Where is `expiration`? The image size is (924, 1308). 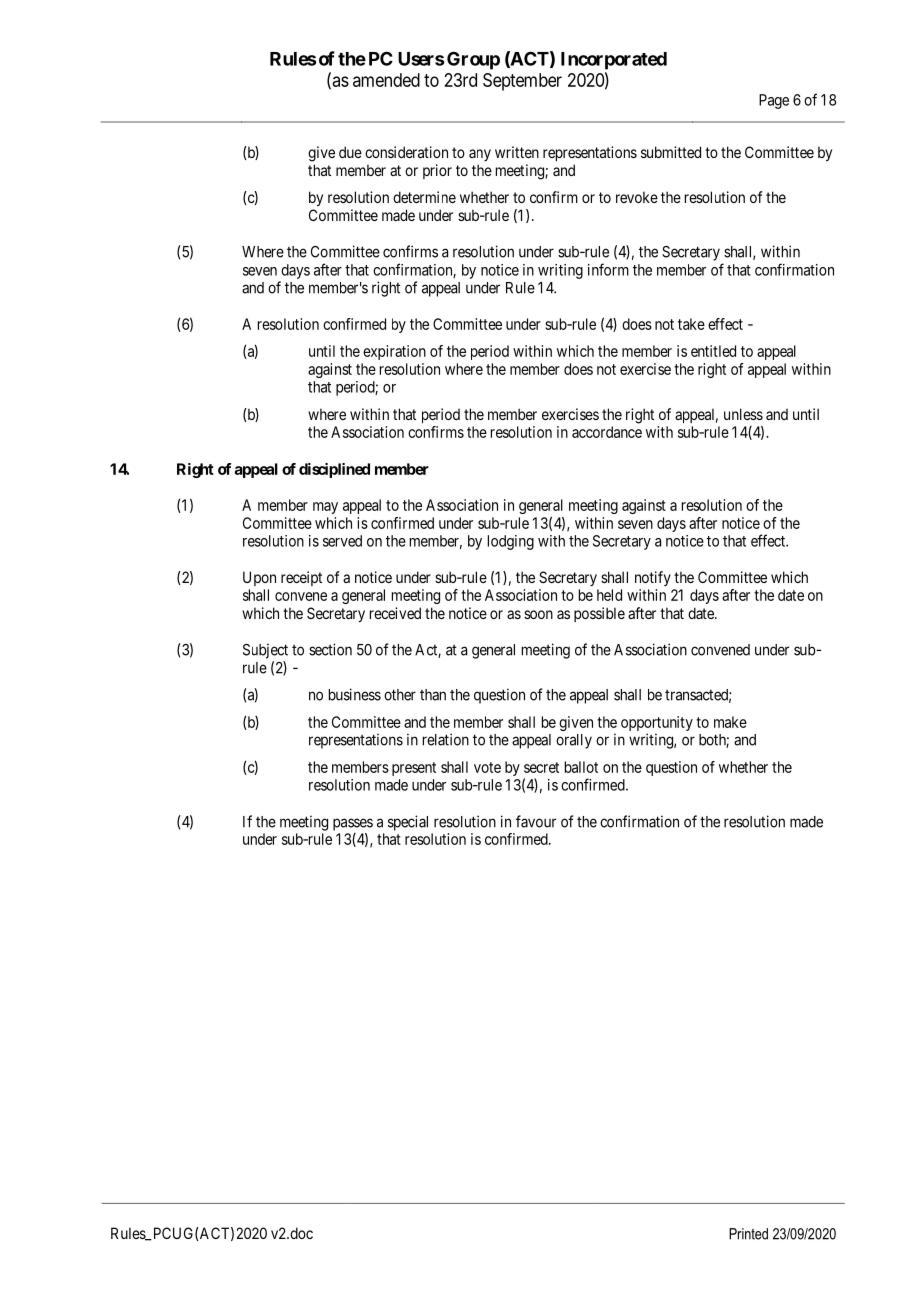
expiration is located at coordinates (394, 352).
